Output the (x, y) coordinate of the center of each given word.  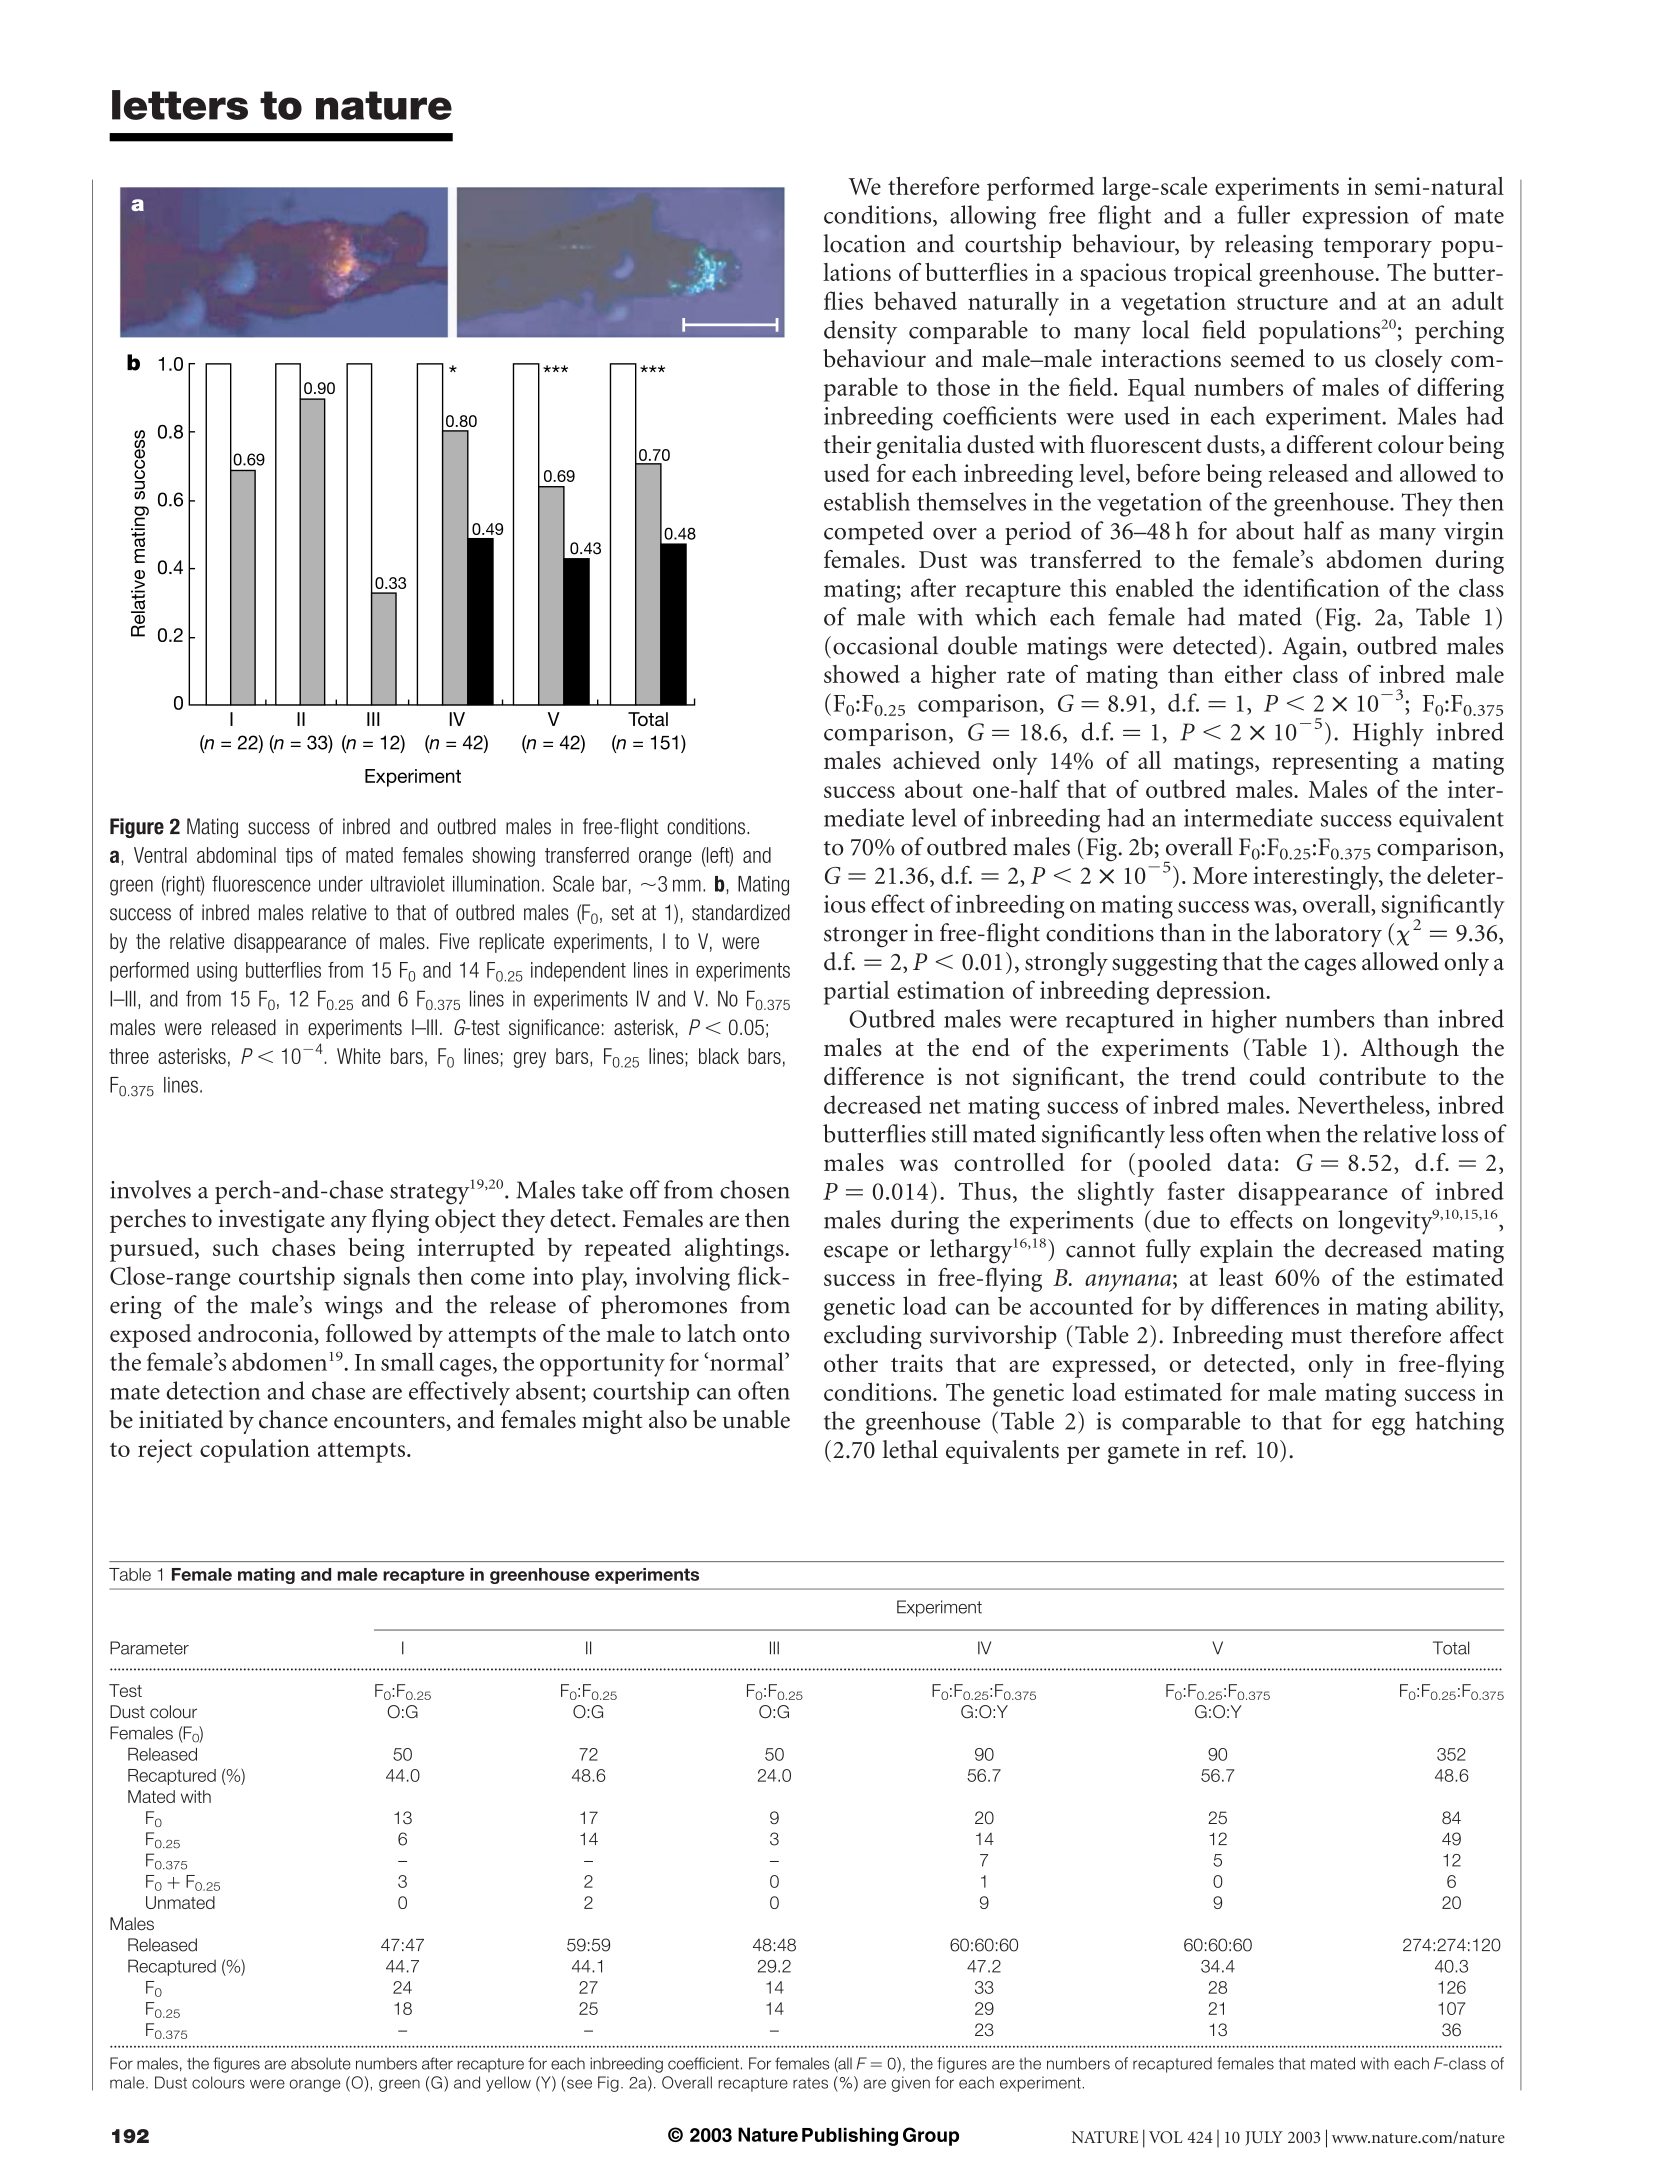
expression (1355, 217)
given (911, 2084)
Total (1451, 1648)
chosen (755, 1189)
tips (299, 857)
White (359, 1056)
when (1293, 1133)
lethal (910, 1449)
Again (1313, 649)
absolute (321, 2063)
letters (180, 105)
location (864, 243)
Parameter (149, 1648)
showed (862, 674)
